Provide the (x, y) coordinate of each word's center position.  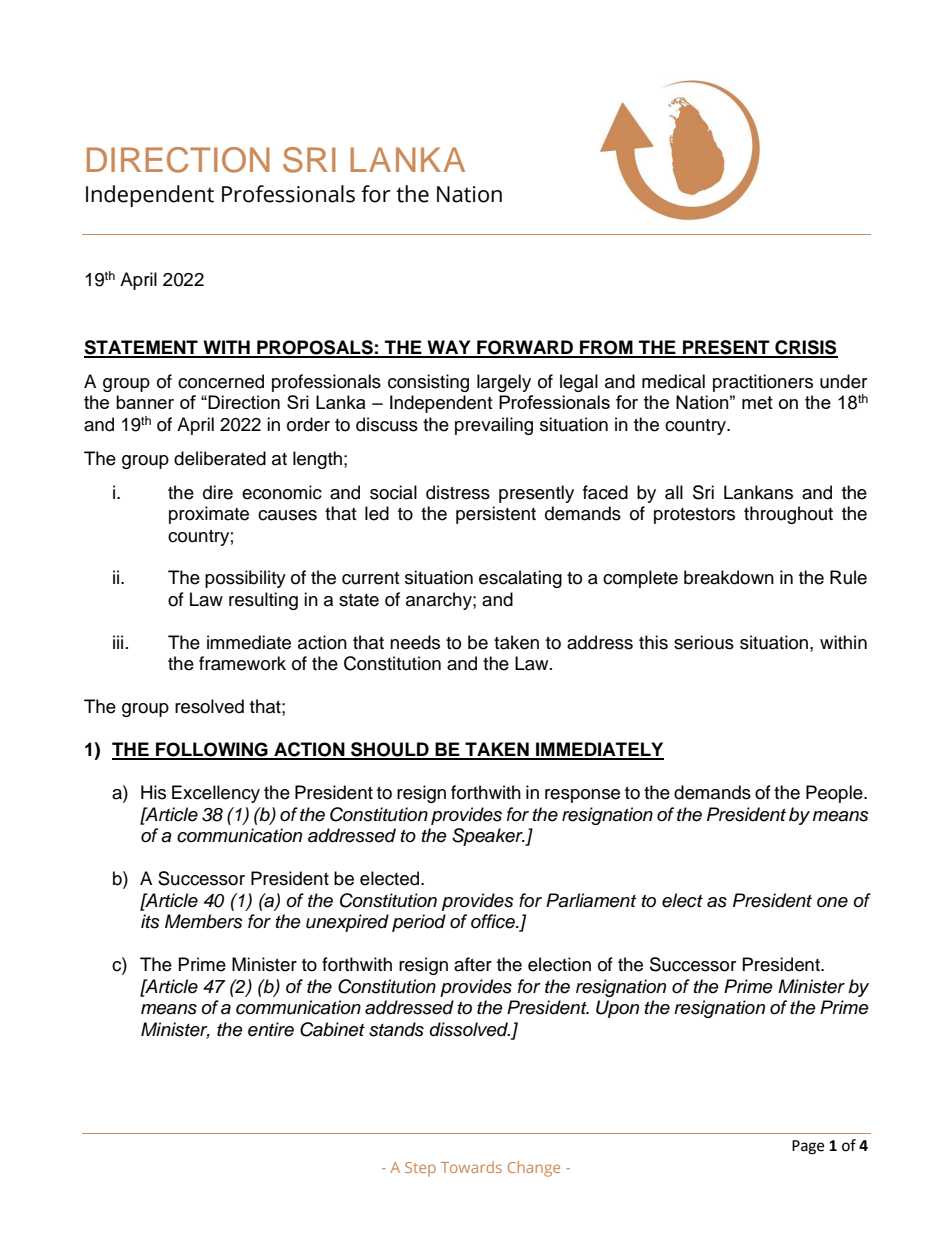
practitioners (763, 383)
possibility (245, 579)
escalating (520, 579)
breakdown (729, 577)
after (473, 964)
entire (271, 1029)
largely (504, 383)
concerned (221, 381)
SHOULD (390, 750)
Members (204, 921)
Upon (617, 1009)
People (835, 794)
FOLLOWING (212, 750)
